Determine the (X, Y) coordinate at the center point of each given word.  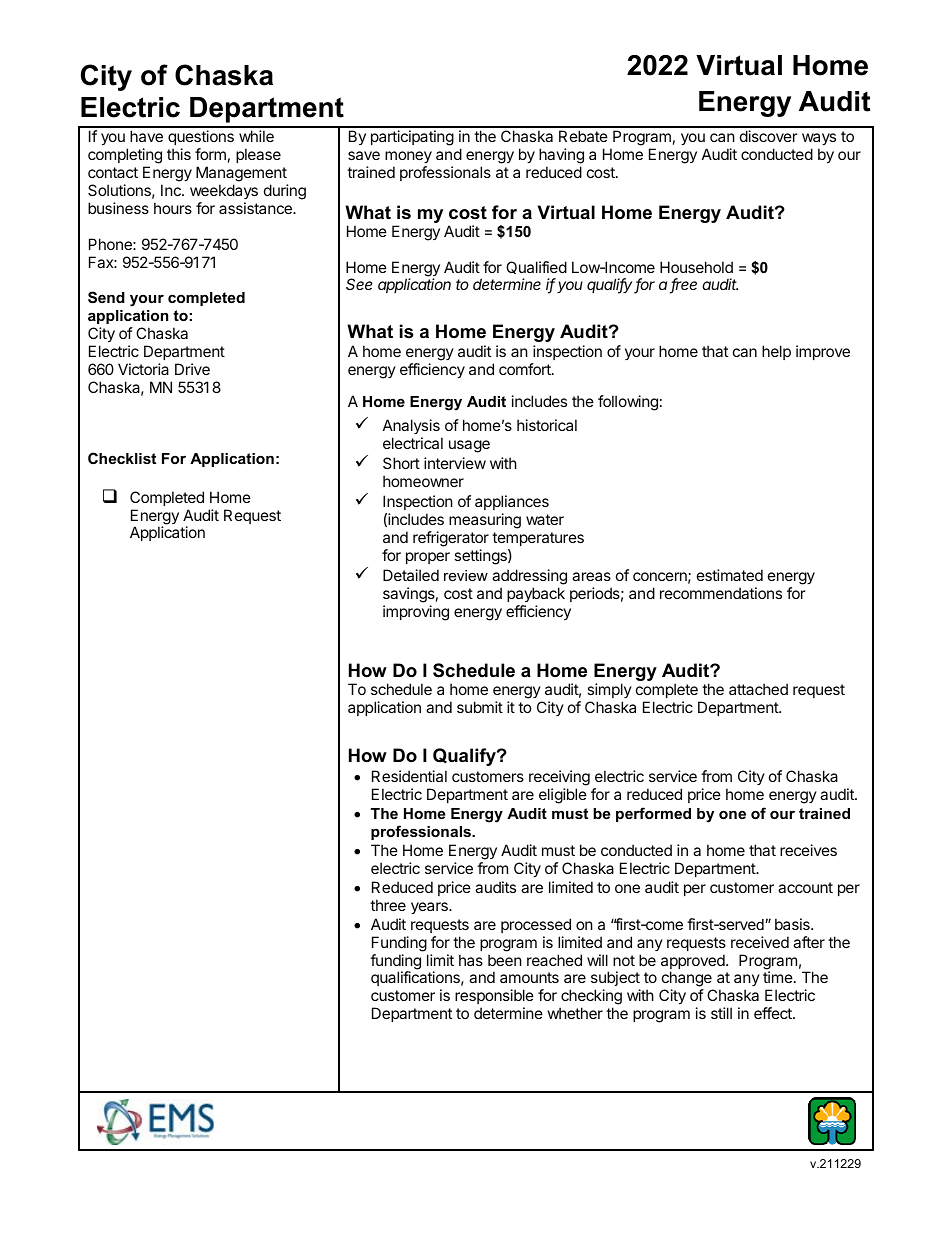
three (388, 905)
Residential (409, 776)
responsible (494, 998)
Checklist (122, 458)
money (408, 157)
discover (769, 136)
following (628, 403)
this (179, 154)
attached (758, 689)
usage (469, 446)
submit (480, 707)
